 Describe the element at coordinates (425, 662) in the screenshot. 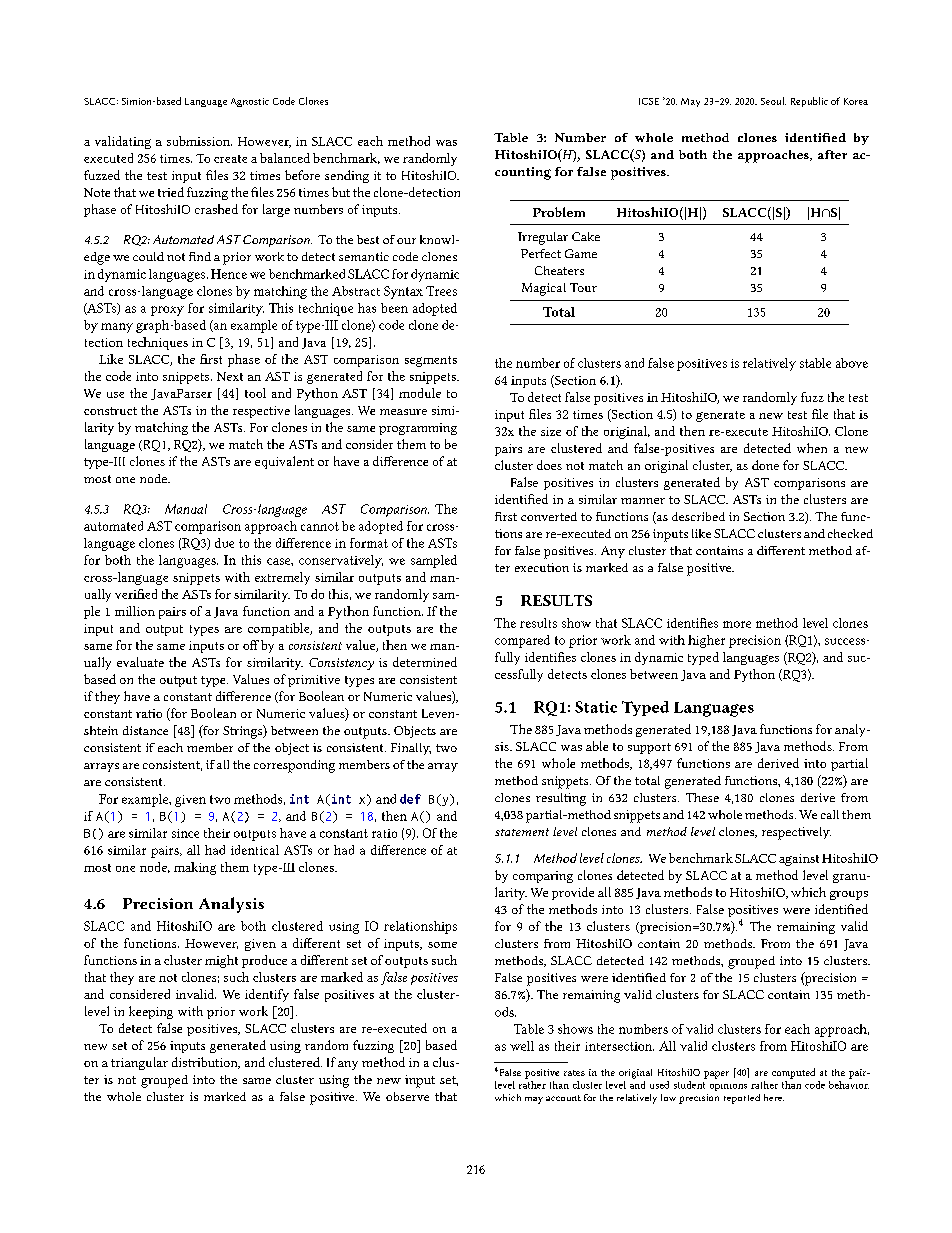

I see `determined` at that location.
